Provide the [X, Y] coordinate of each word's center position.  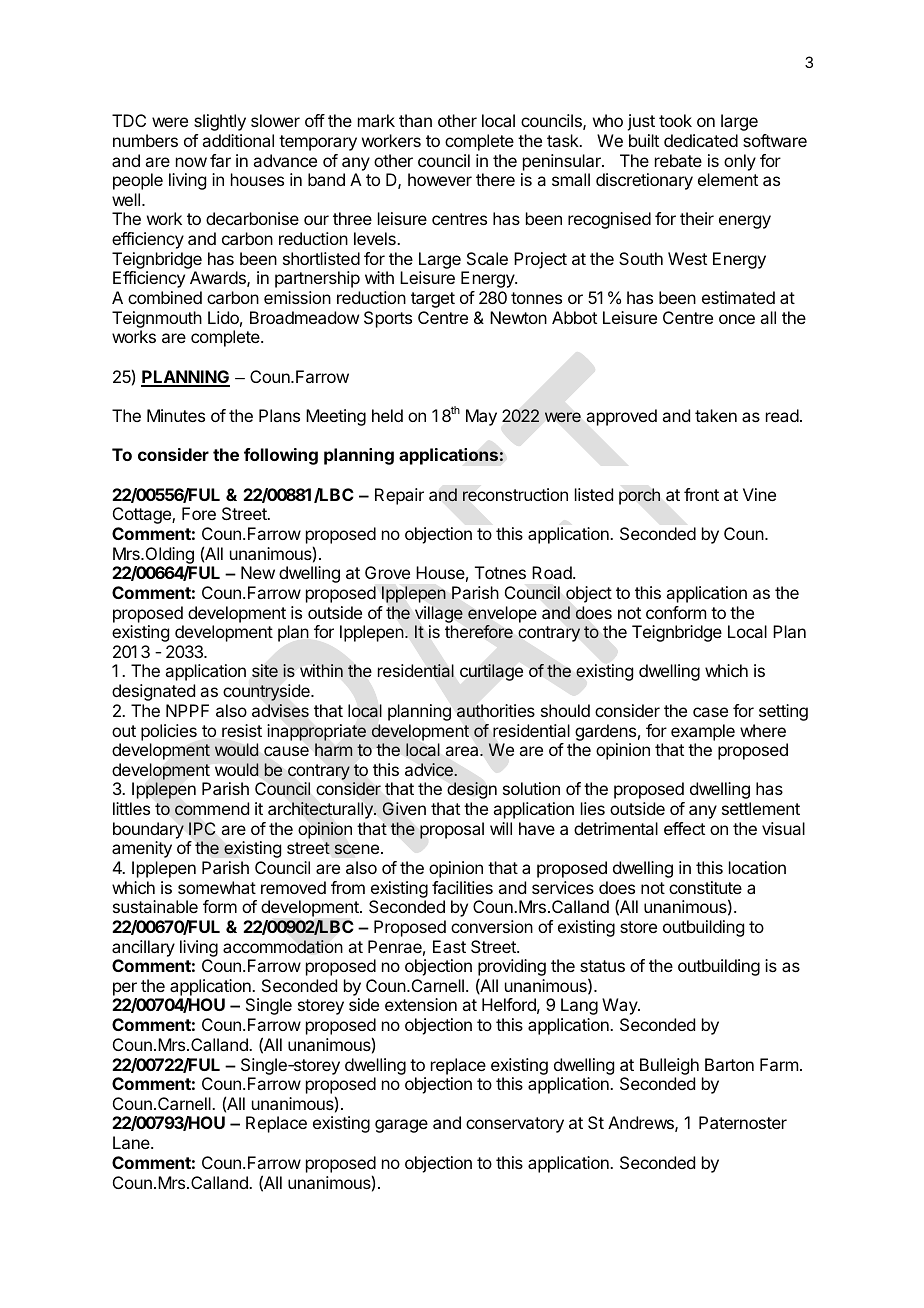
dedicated [701, 140]
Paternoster [743, 1122]
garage [401, 1126]
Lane [132, 1142]
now [191, 162]
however [440, 179]
